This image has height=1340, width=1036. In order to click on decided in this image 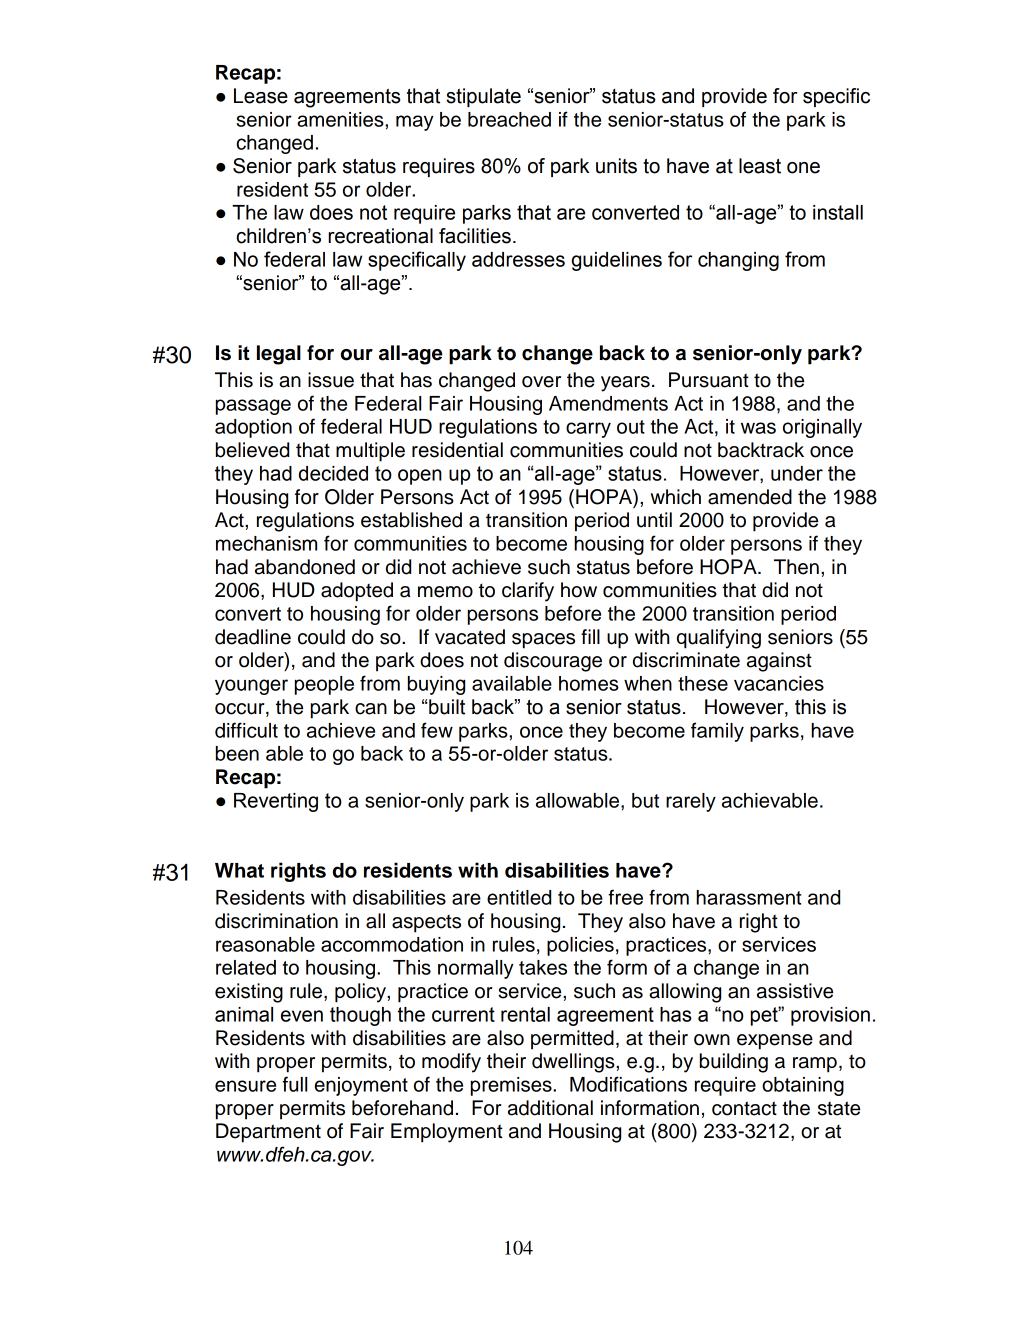, I will do `click(333, 473)`.
